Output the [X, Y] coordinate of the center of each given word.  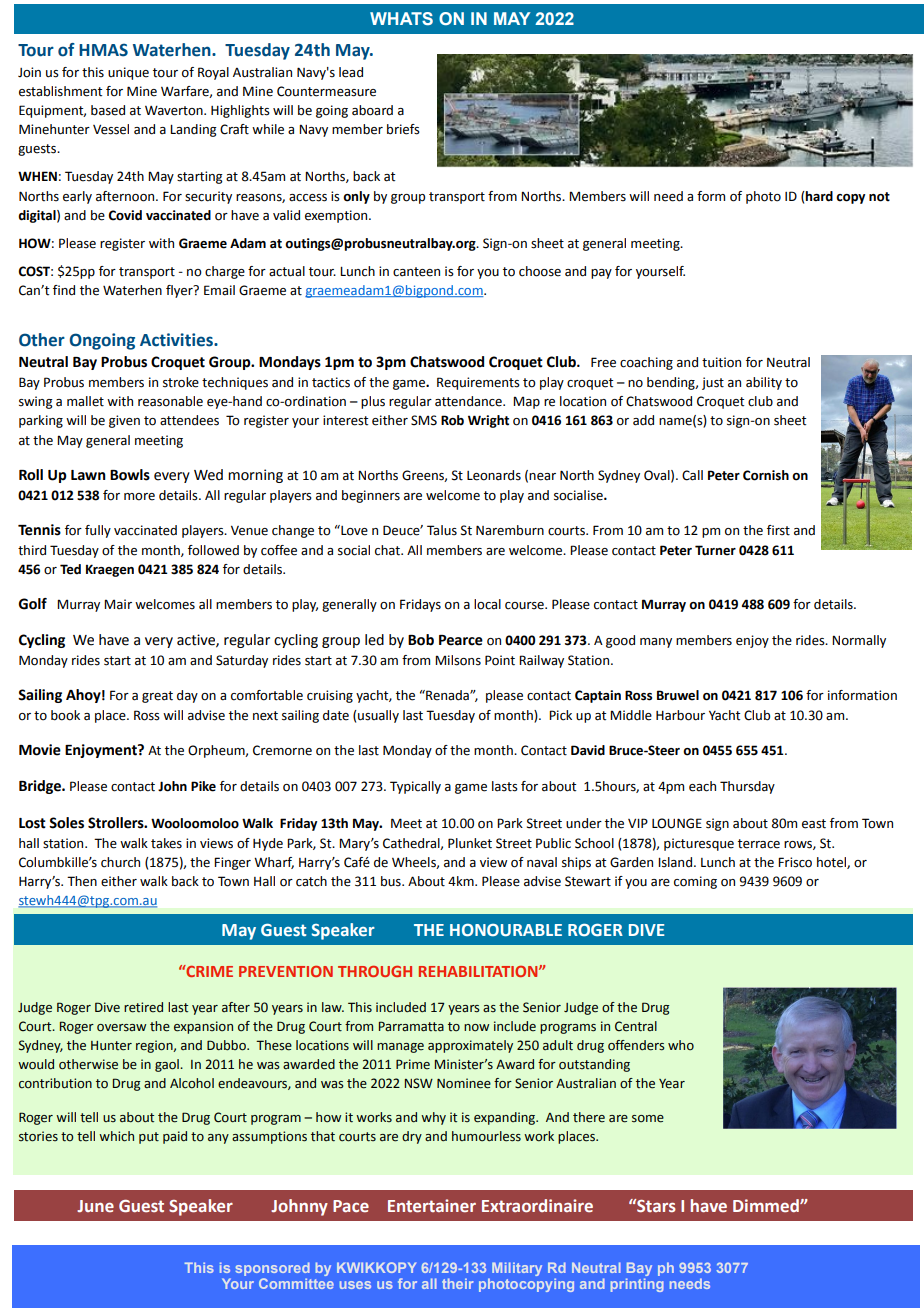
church [120, 862]
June [95, 1206]
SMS [424, 420]
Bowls [130, 475]
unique [128, 73]
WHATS [401, 18]
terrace [759, 844]
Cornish [766, 475]
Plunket [470, 843]
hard [818, 196]
